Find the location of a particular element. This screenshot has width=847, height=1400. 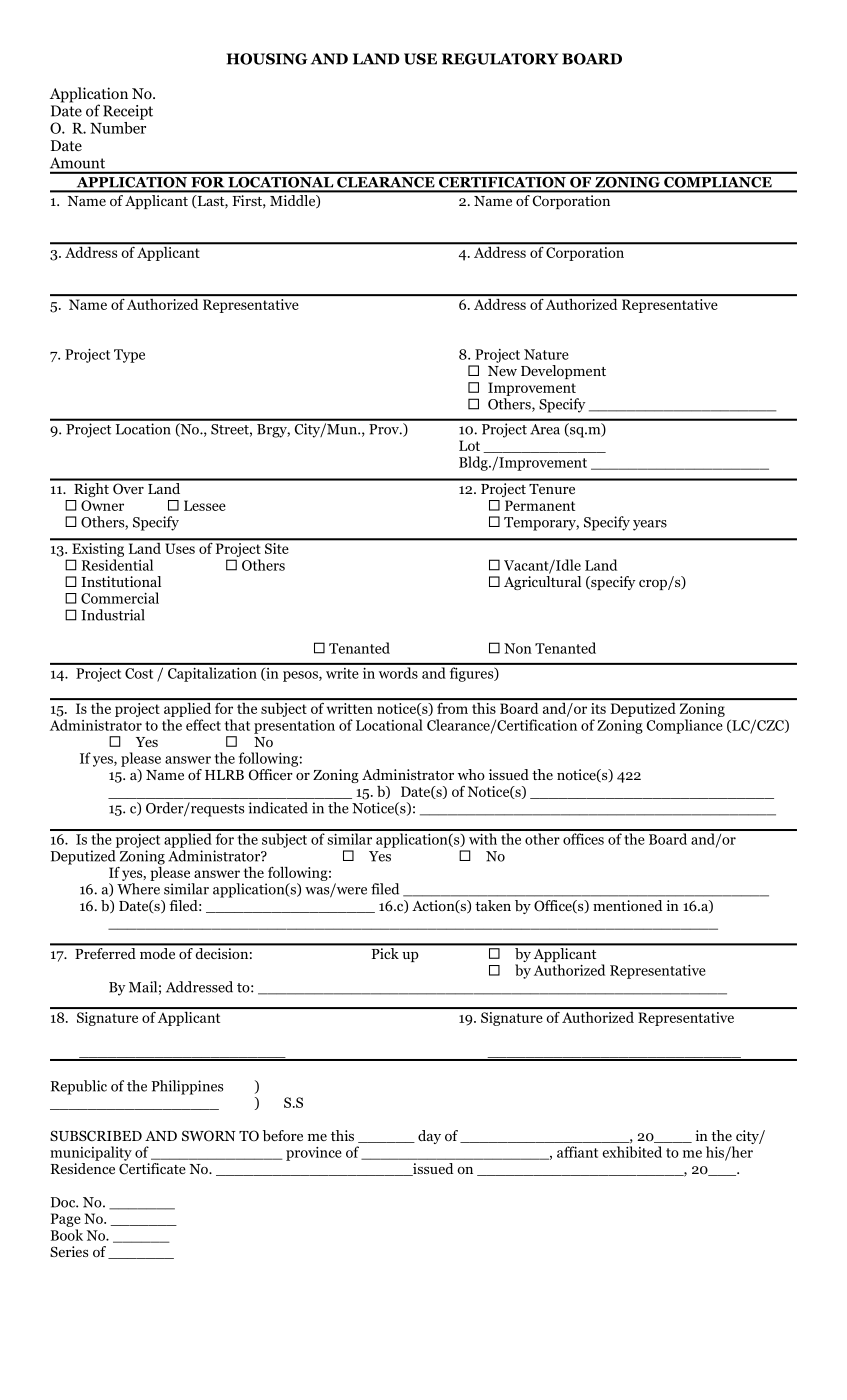

pesos is located at coordinates (301, 676).
